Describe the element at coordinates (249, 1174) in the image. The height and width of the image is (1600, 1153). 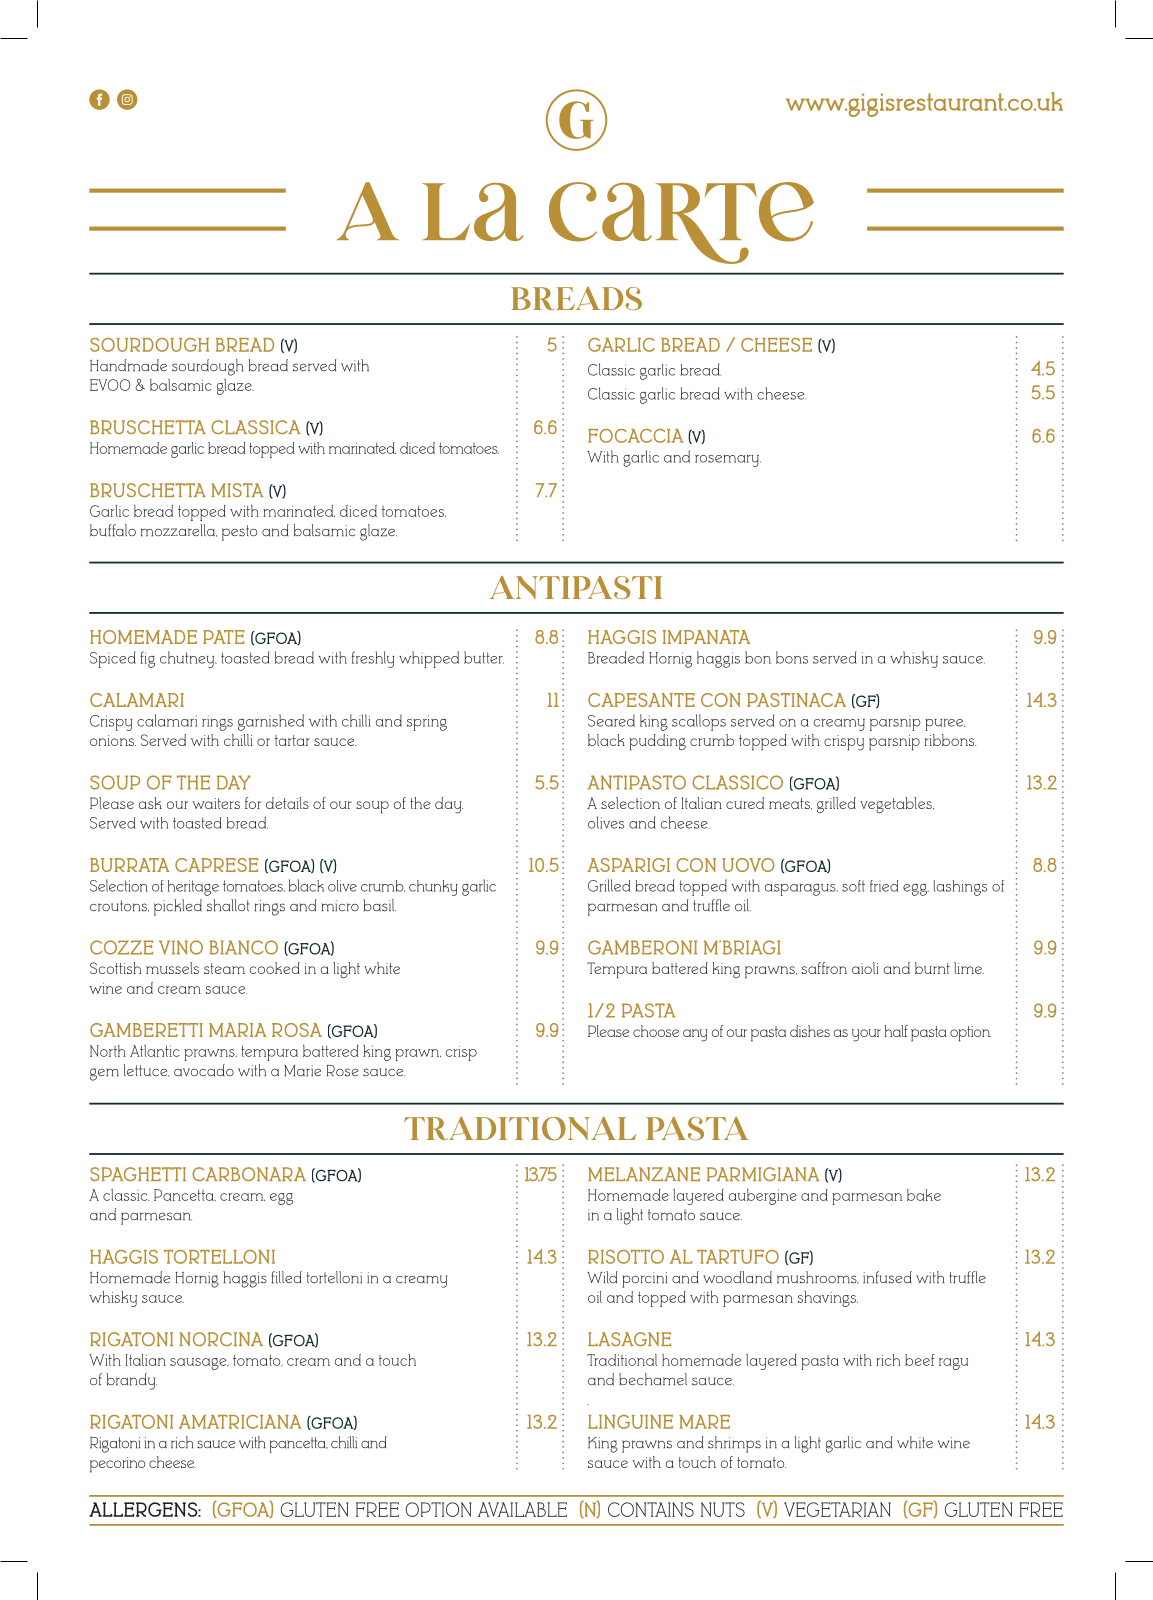
I see `CARBONARA` at that location.
